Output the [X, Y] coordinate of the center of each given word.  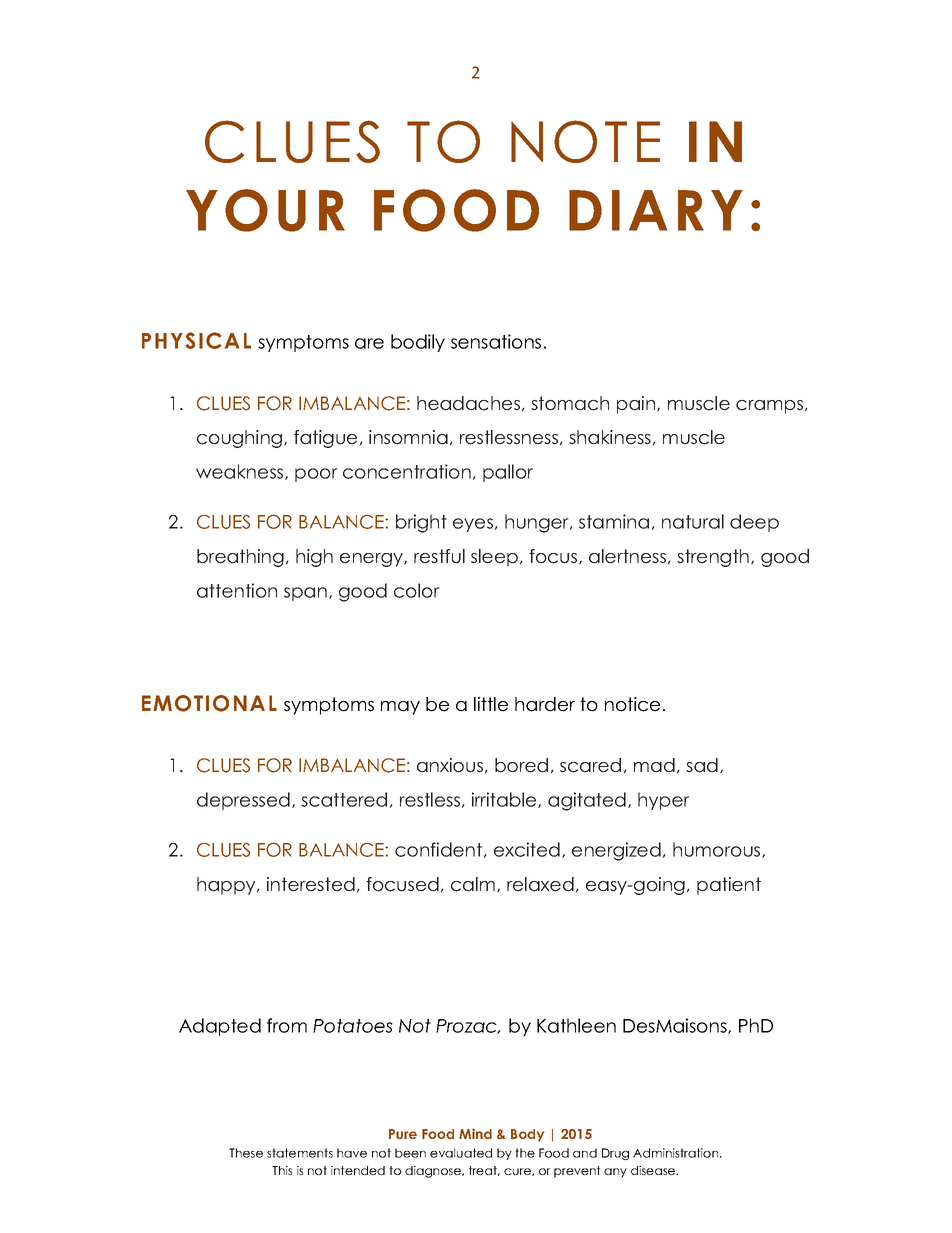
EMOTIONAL [209, 703]
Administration [677, 1153]
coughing [241, 439]
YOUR [265, 210]
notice [634, 704]
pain [637, 405]
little [491, 704]
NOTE [585, 141]
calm [474, 885]
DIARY [656, 210]
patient [729, 886]
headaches [468, 403]
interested [311, 884]
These [246, 1153]
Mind [475, 1133]
